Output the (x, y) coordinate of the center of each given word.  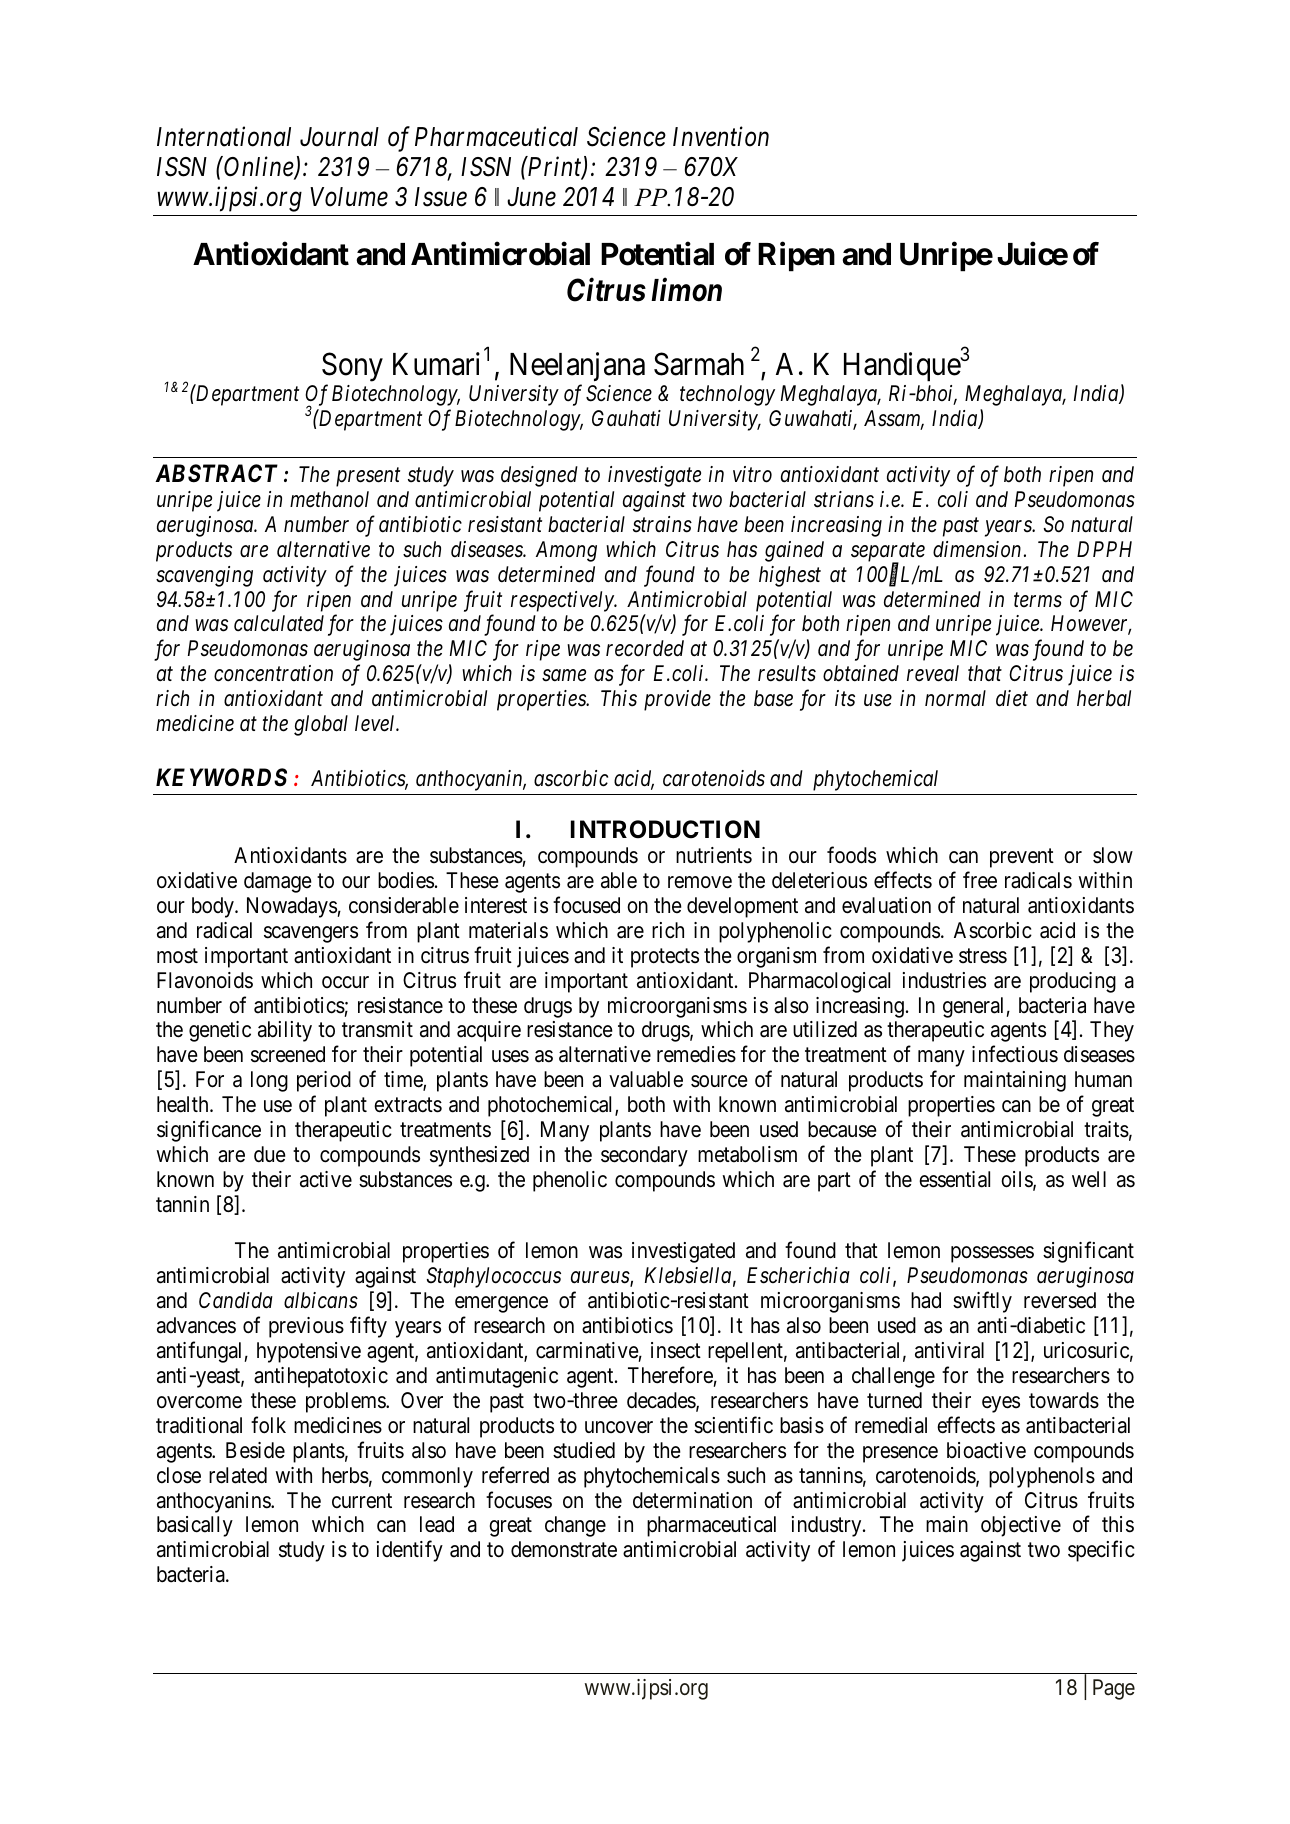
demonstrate (564, 1549)
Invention (721, 137)
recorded (645, 648)
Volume (349, 197)
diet (1012, 698)
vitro (752, 474)
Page (1114, 1689)
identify (410, 1551)
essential (954, 1179)
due (270, 1154)
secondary (644, 1156)
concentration (273, 673)
